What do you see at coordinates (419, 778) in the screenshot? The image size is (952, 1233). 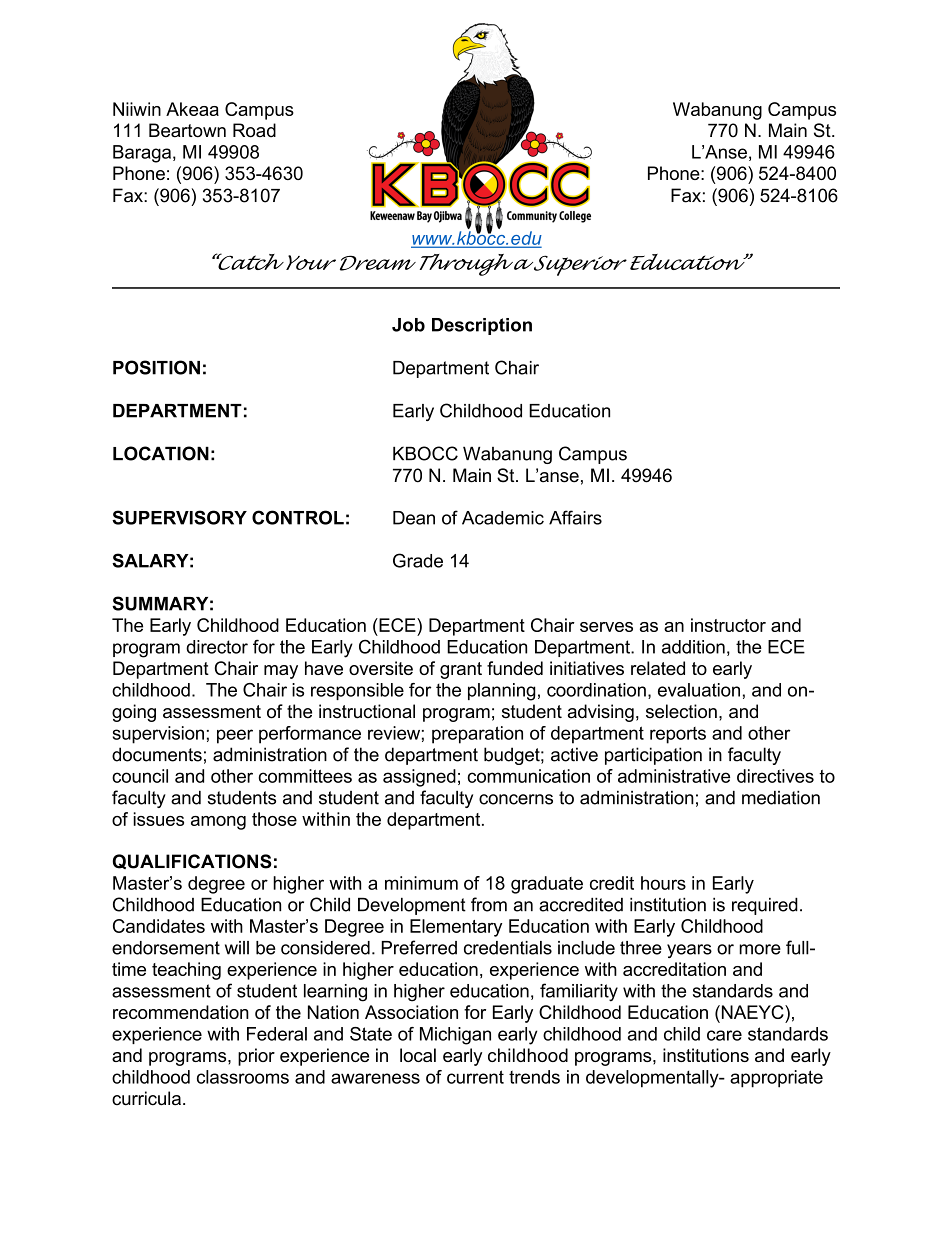 I see `assigned` at bounding box center [419, 778].
